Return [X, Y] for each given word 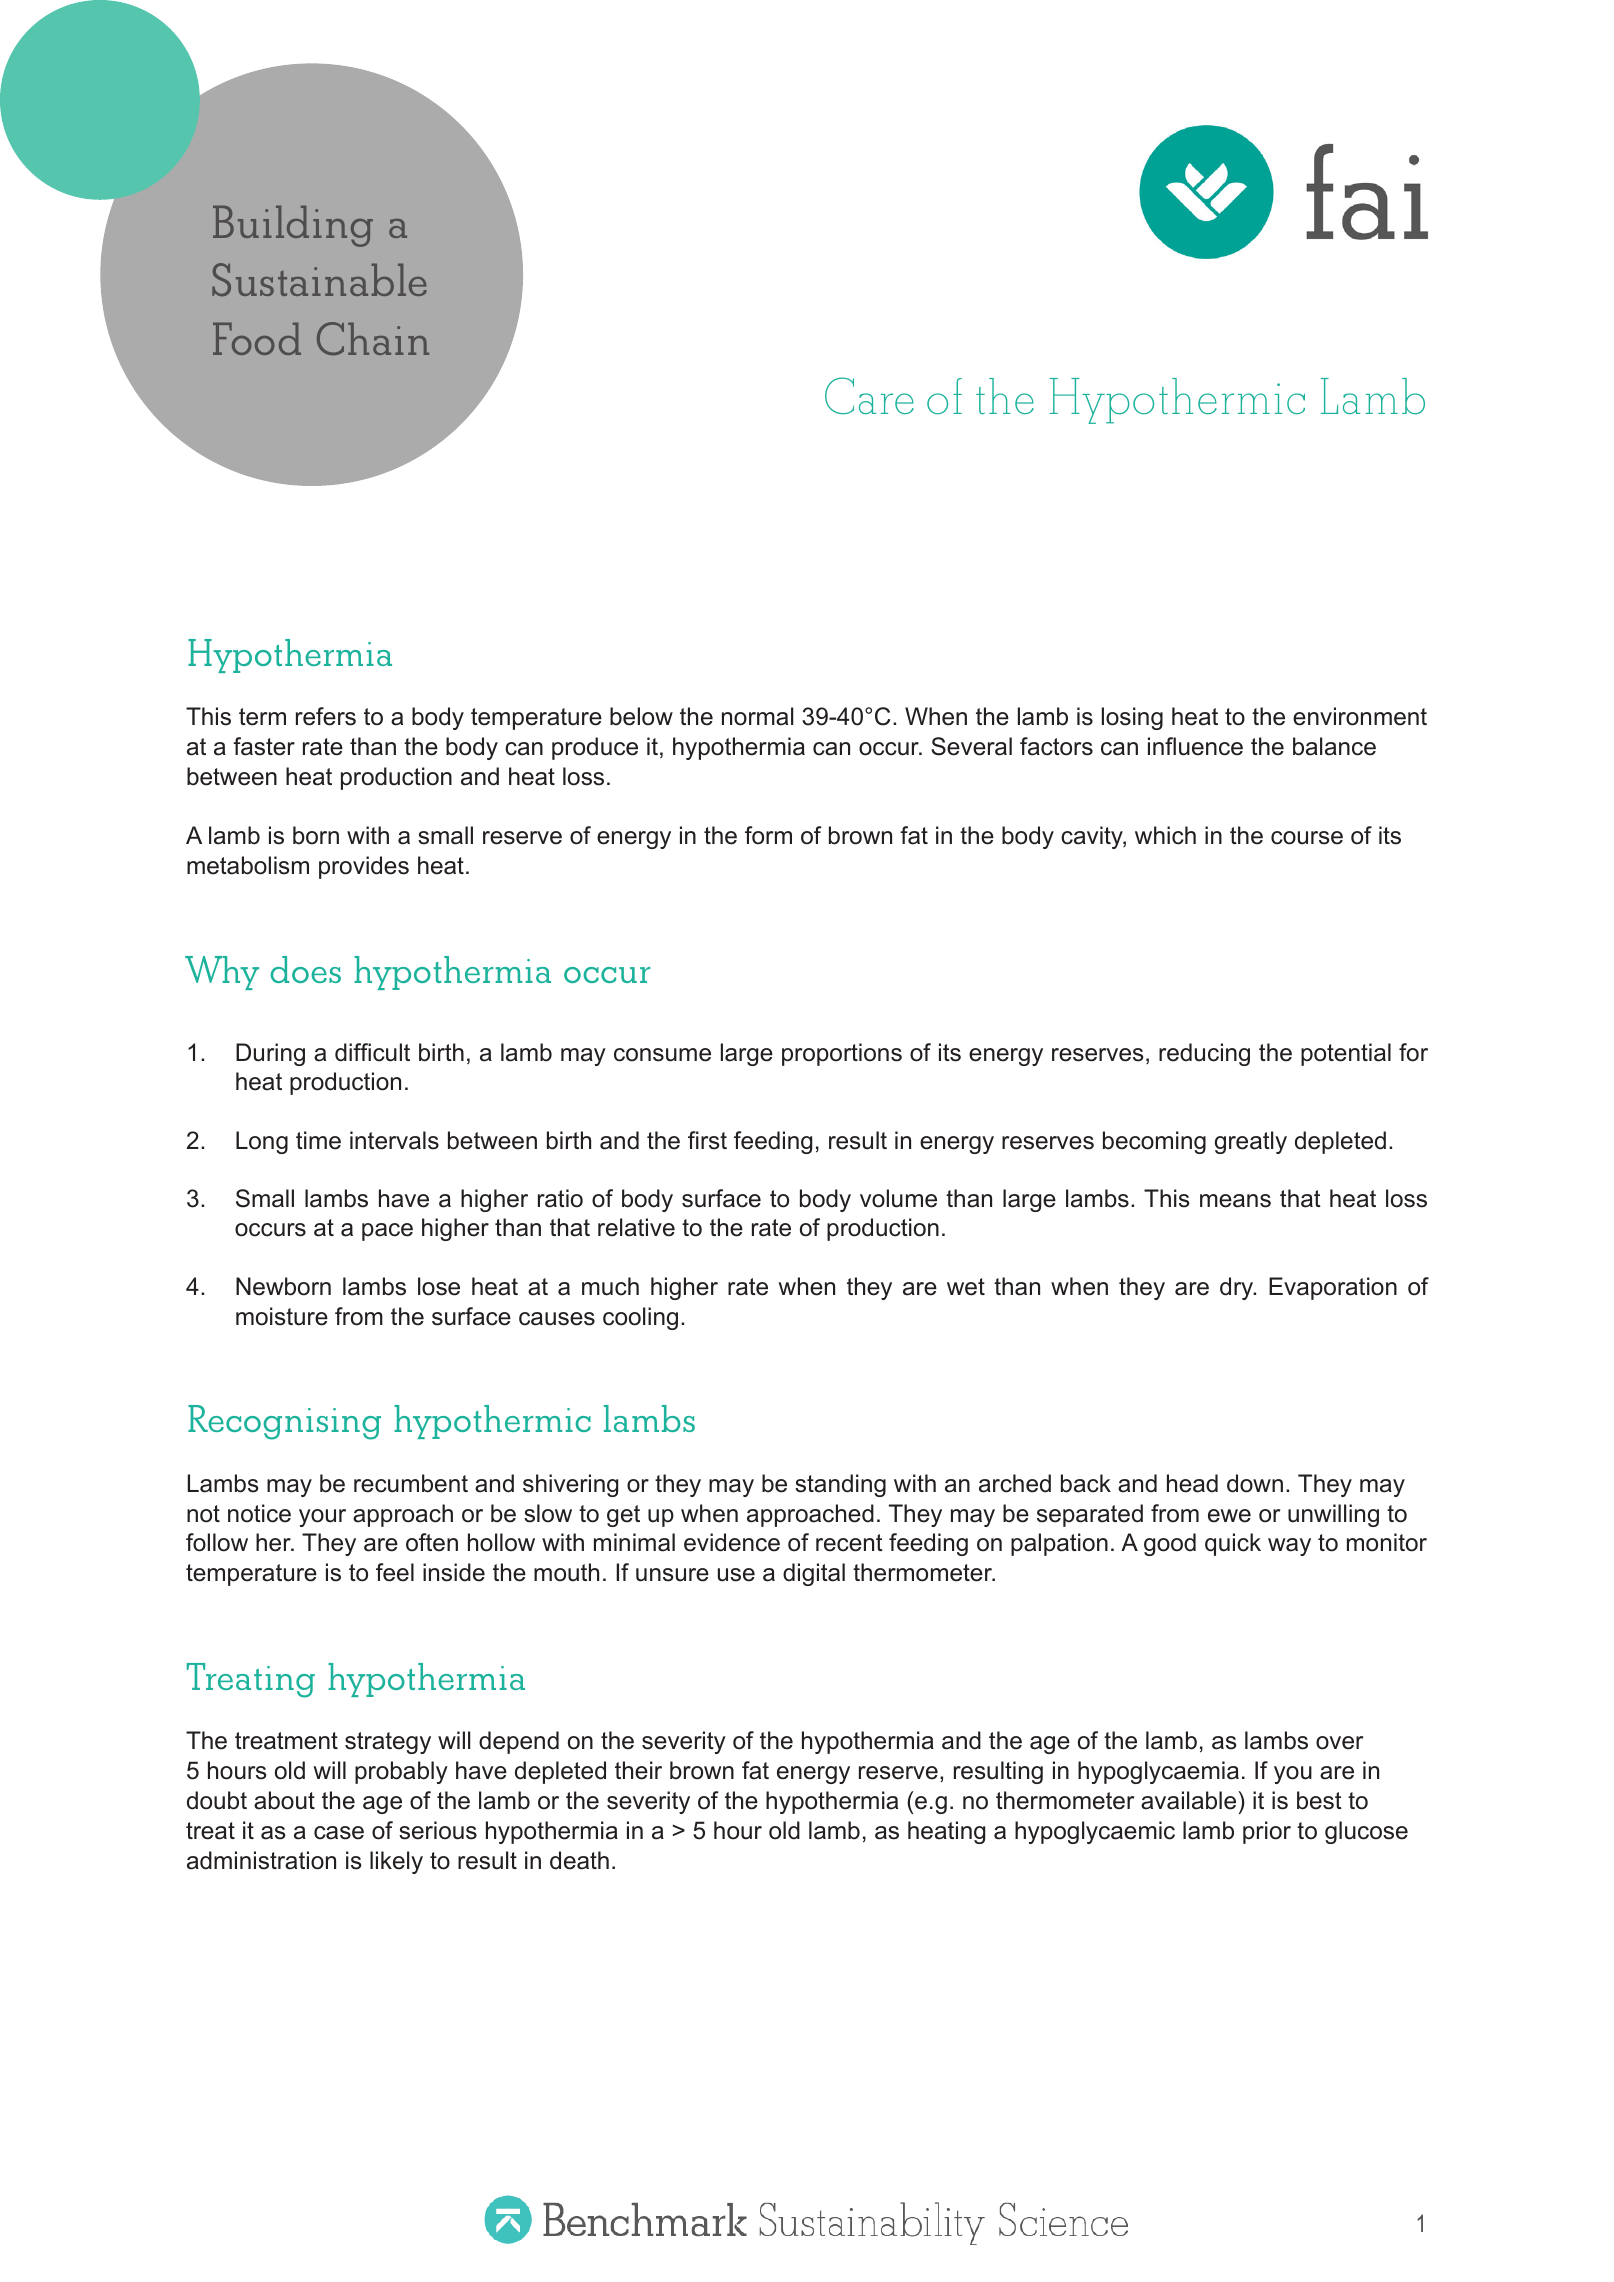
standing [840, 1485]
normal [757, 716]
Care [869, 395]
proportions [842, 1054]
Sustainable [319, 279]
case [339, 1833]
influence [1195, 746]
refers [326, 716]
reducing [1204, 1054]
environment [1360, 716]
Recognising [284, 1422]
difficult [372, 1052]
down [1255, 1483]
